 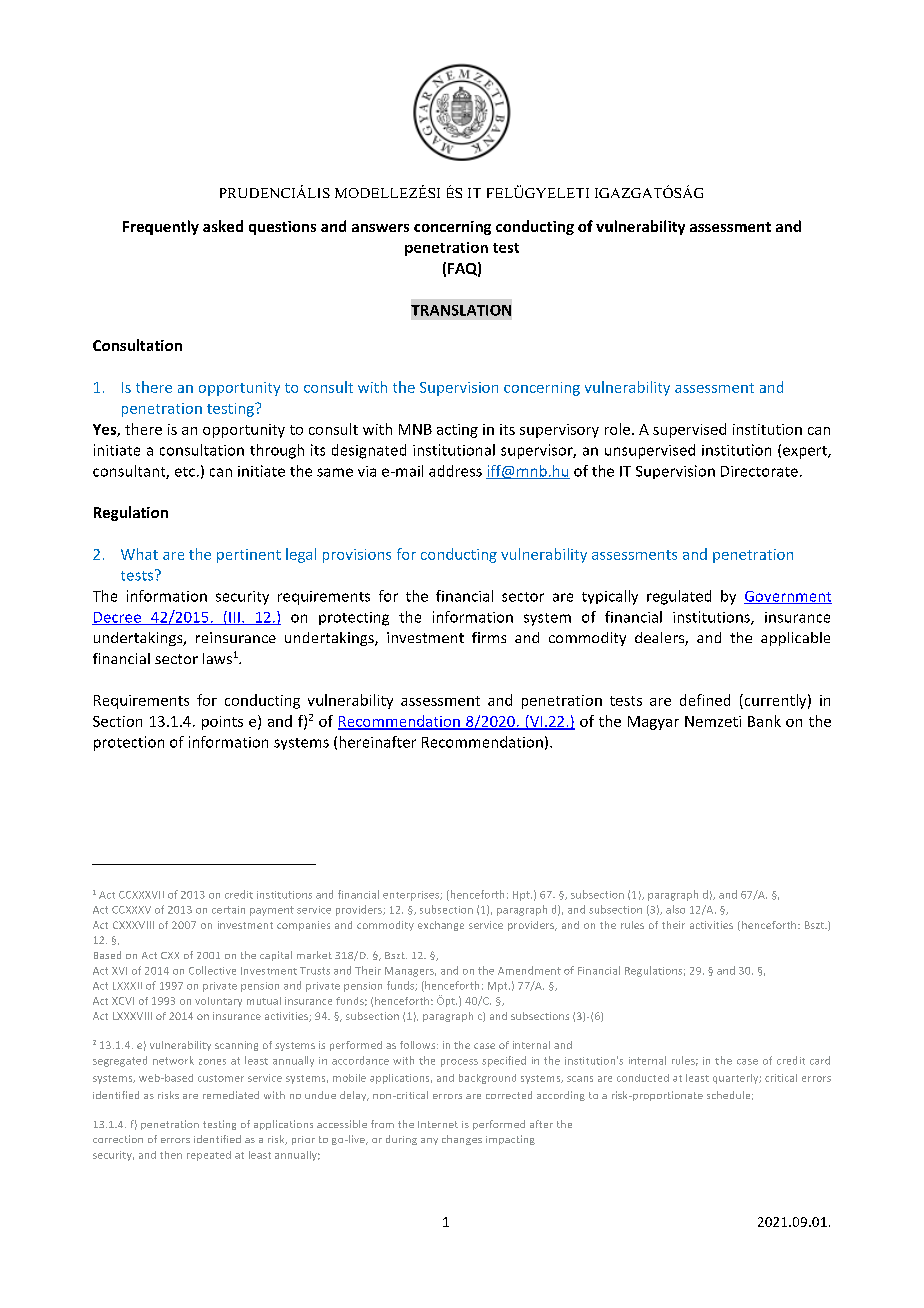 What do you see at coordinates (759, 471) in the screenshot?
I see `Directorate` at bounding box center [759, 471].
